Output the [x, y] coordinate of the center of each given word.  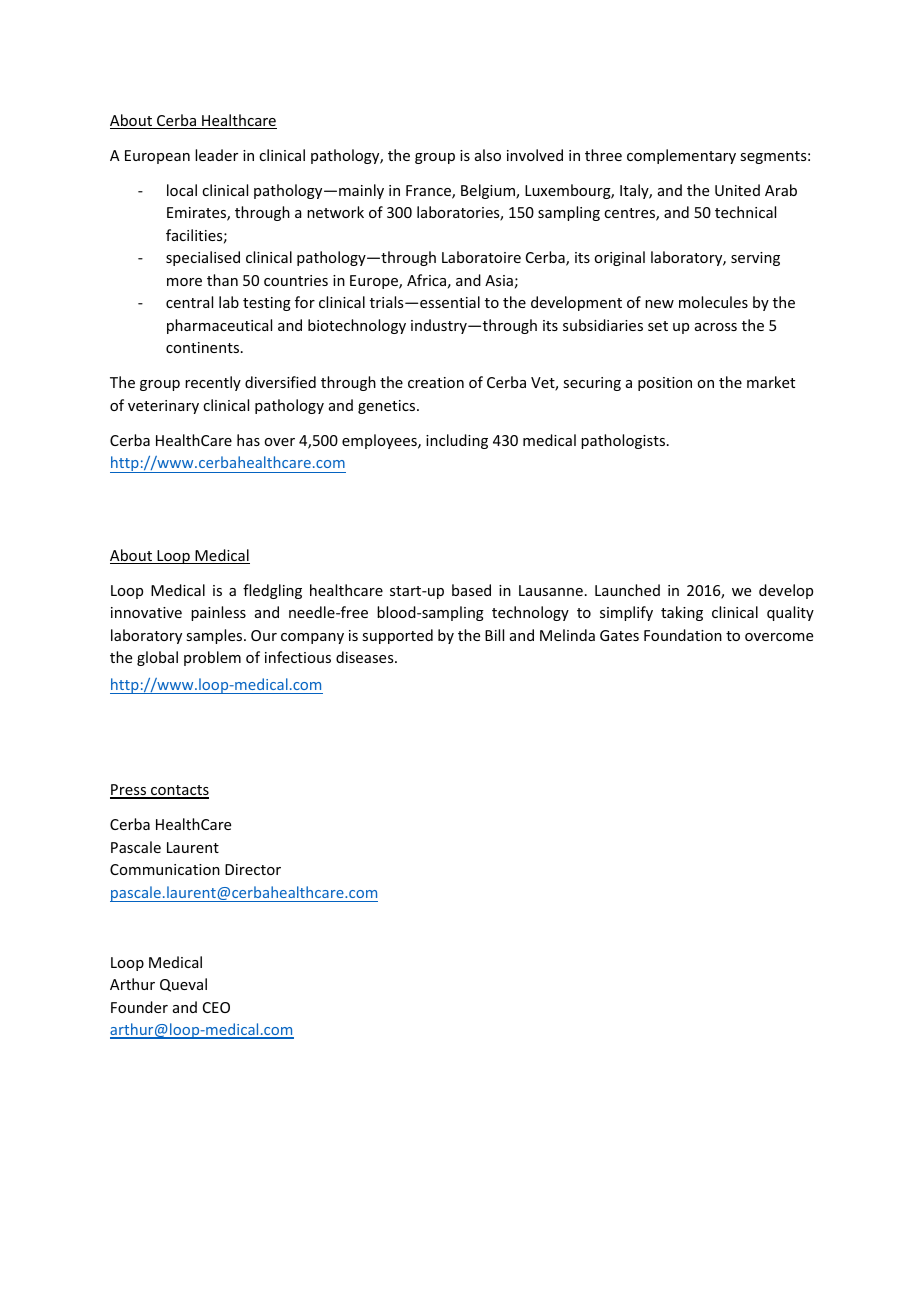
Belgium [489, 191]
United [737, 190]
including [457, 441]
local [182, 190]
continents [204, 347]
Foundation [683, 635]
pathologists [624, 441]
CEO [216, 1007]
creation [436, 382]
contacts [179, 791]
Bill [494, 635]
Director [253, 869]
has [248, 440]
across [716, 327]
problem [212, 658]
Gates [619, 635]
